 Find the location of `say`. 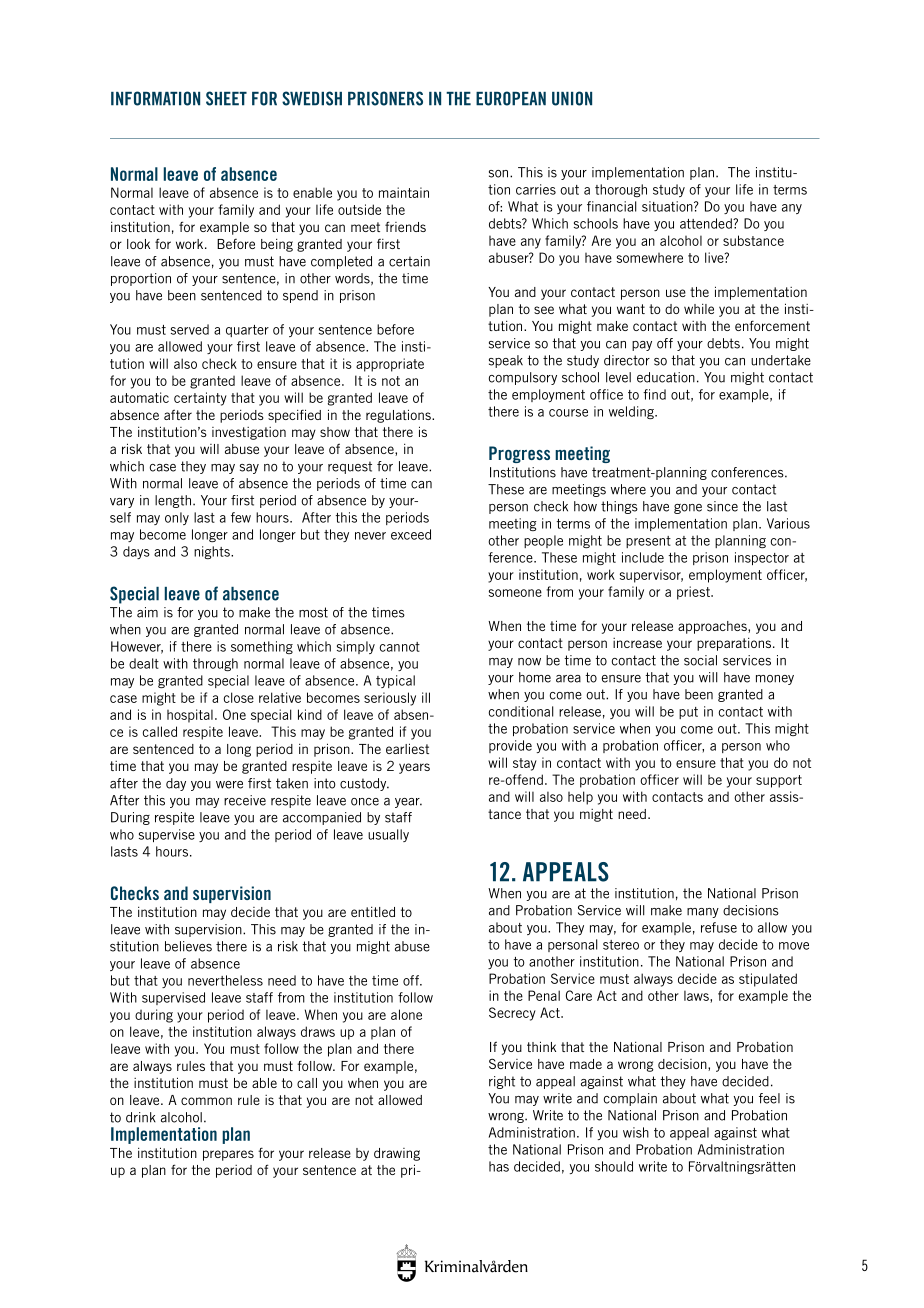

say is located at coordinates (249, 469).
